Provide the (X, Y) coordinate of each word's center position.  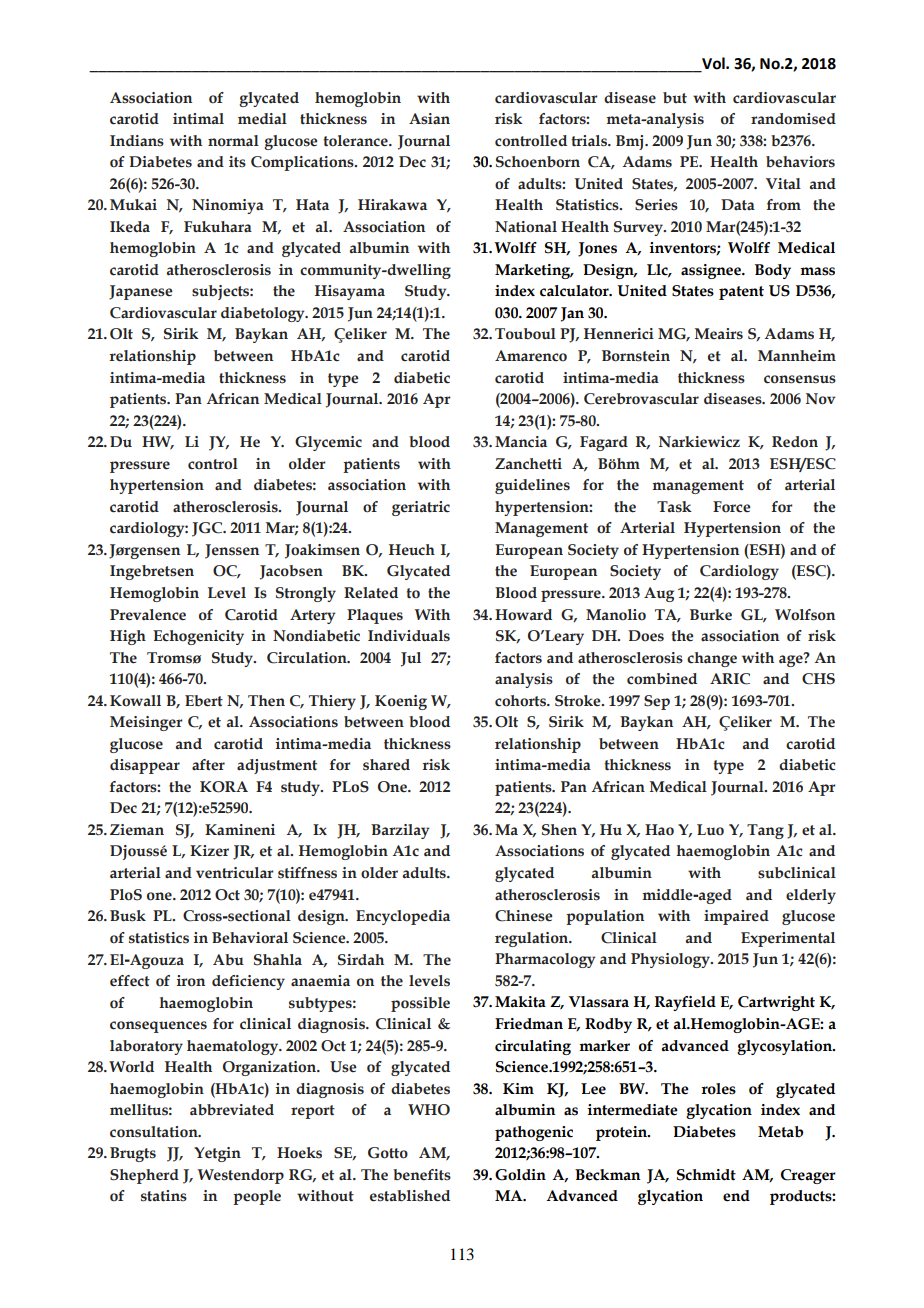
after (208, 765)
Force (732, 507)
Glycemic (328, 443)
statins (164, 1196)
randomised (793, 119)
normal (233, 141)
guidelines (532, 486)
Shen (559, 830)
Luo (710, 830)
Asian (429, 119)
